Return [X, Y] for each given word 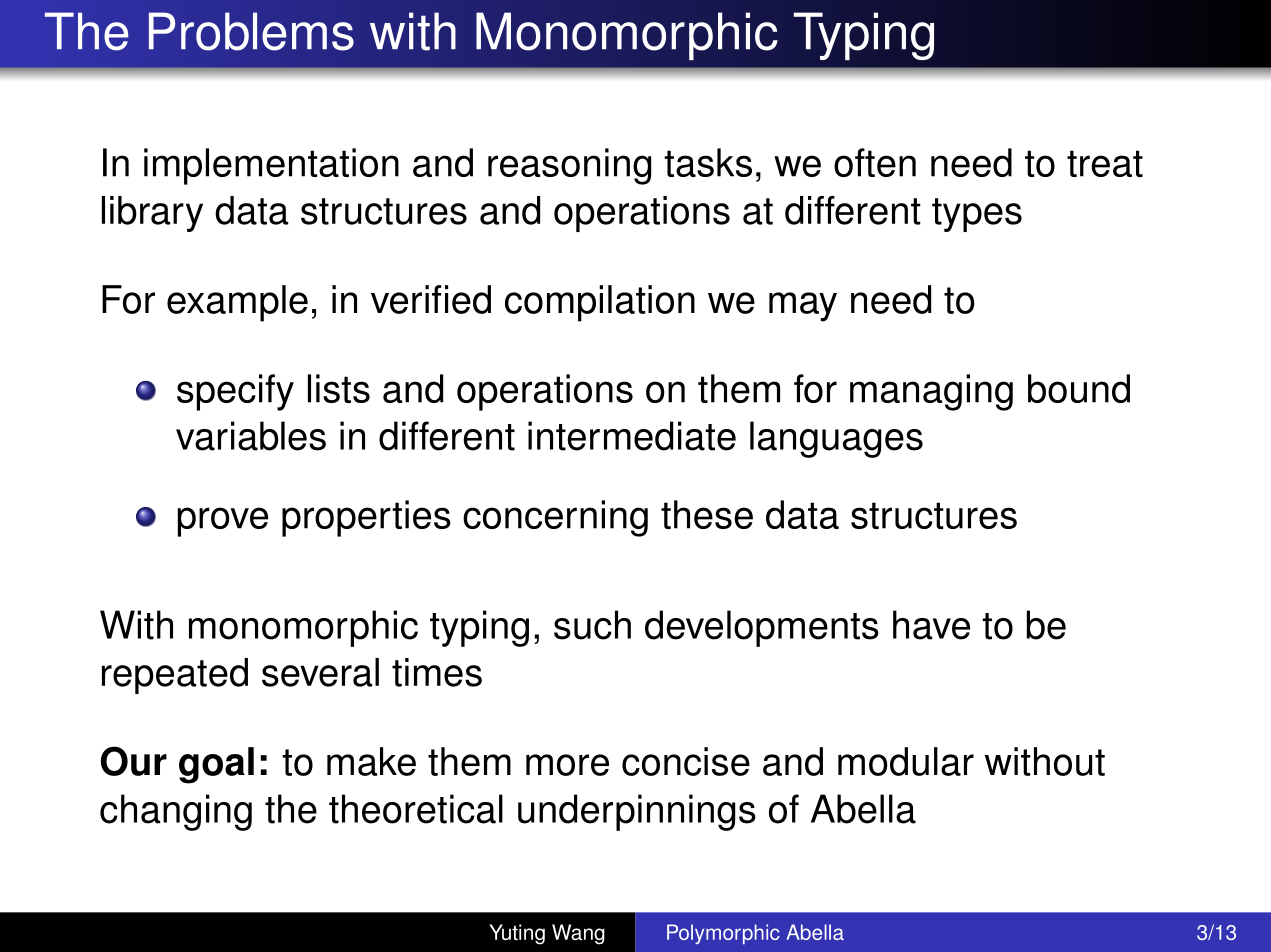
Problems [251, 31]
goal [216, 765]
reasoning [569, 166]
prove [223, 522]
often [875, 162]
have [931, 625]
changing [176, 812]
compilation [600, 303]
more [567, 765]
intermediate [632, 436]
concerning [555, 518]
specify [235, 392]
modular [906, 761]
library [152, 214]
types [977, 215]
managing [931, 392]
